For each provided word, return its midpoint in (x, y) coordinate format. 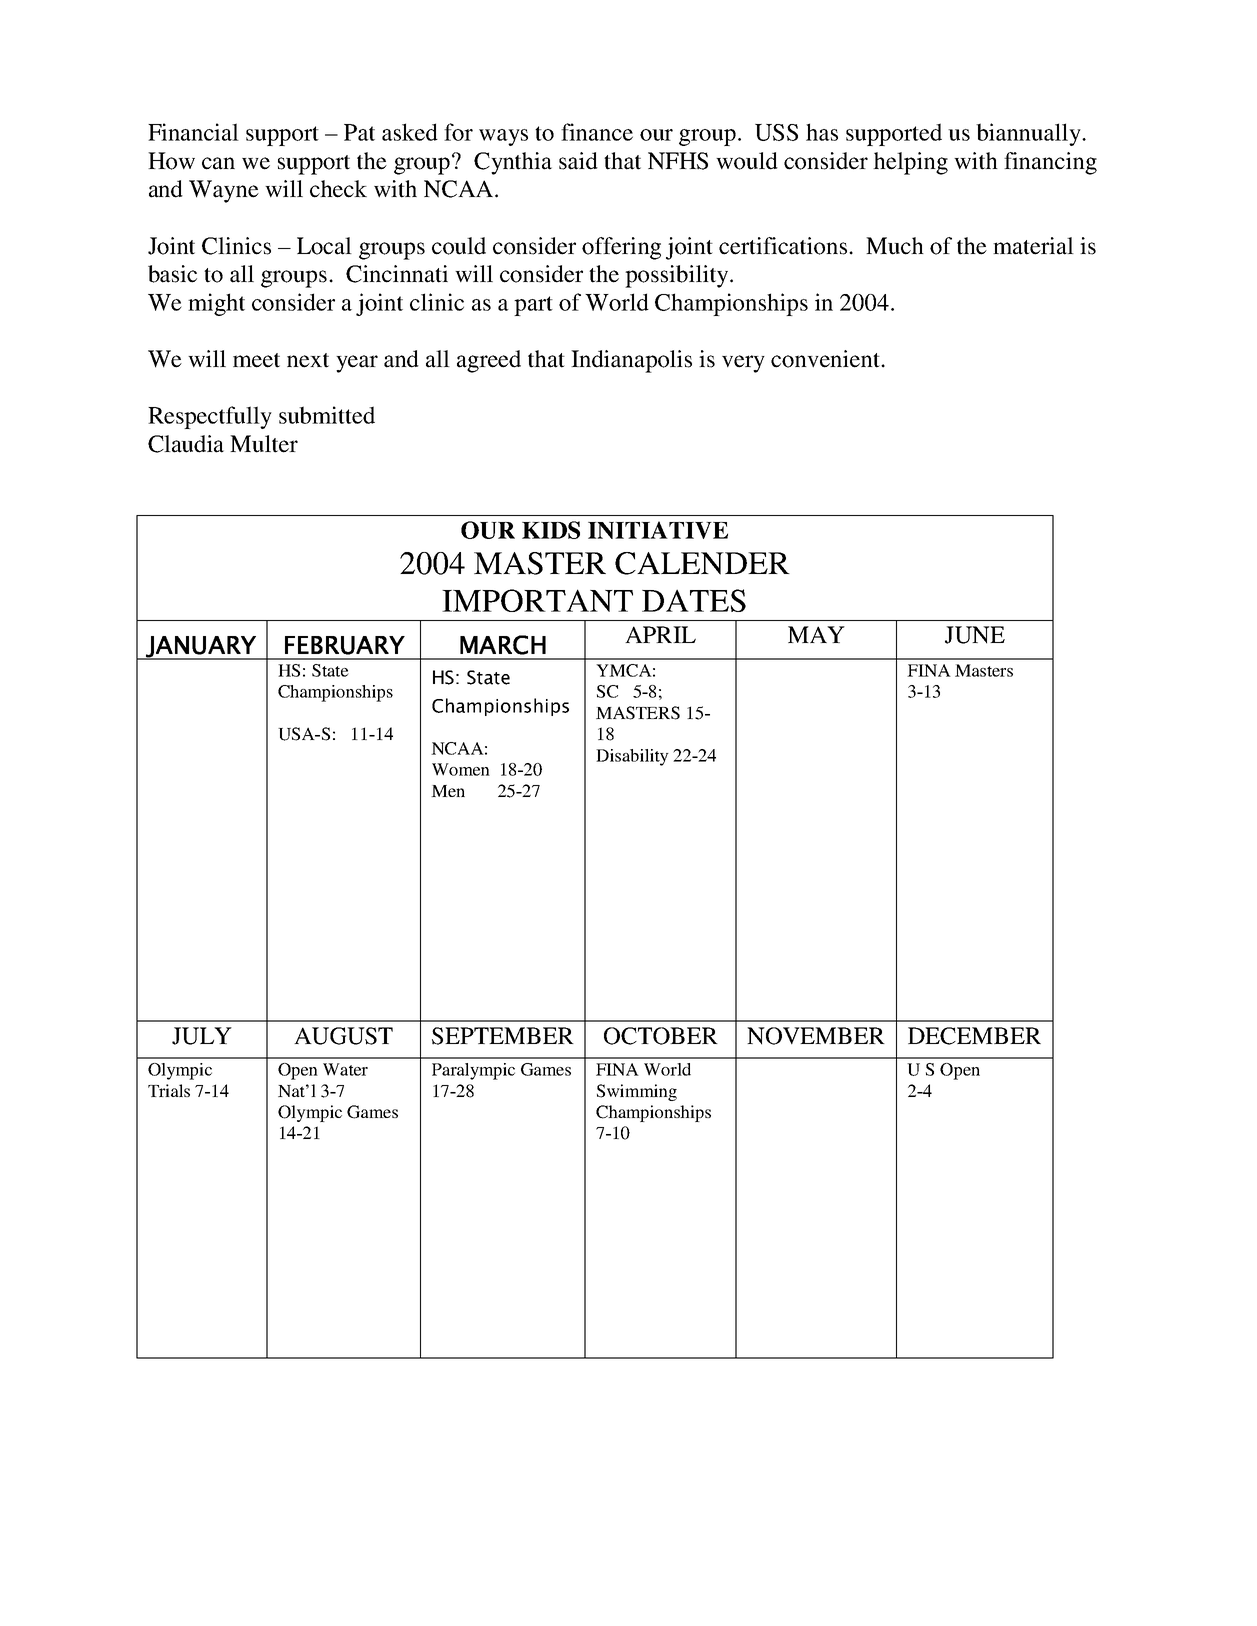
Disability (632, 757)
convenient (826, 359)
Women (461, 769)
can (218, 163)
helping (910, 163)
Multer (264, 444)
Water (345, 1069)
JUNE (975, 635)
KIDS (551, 530)
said (578, 161)
